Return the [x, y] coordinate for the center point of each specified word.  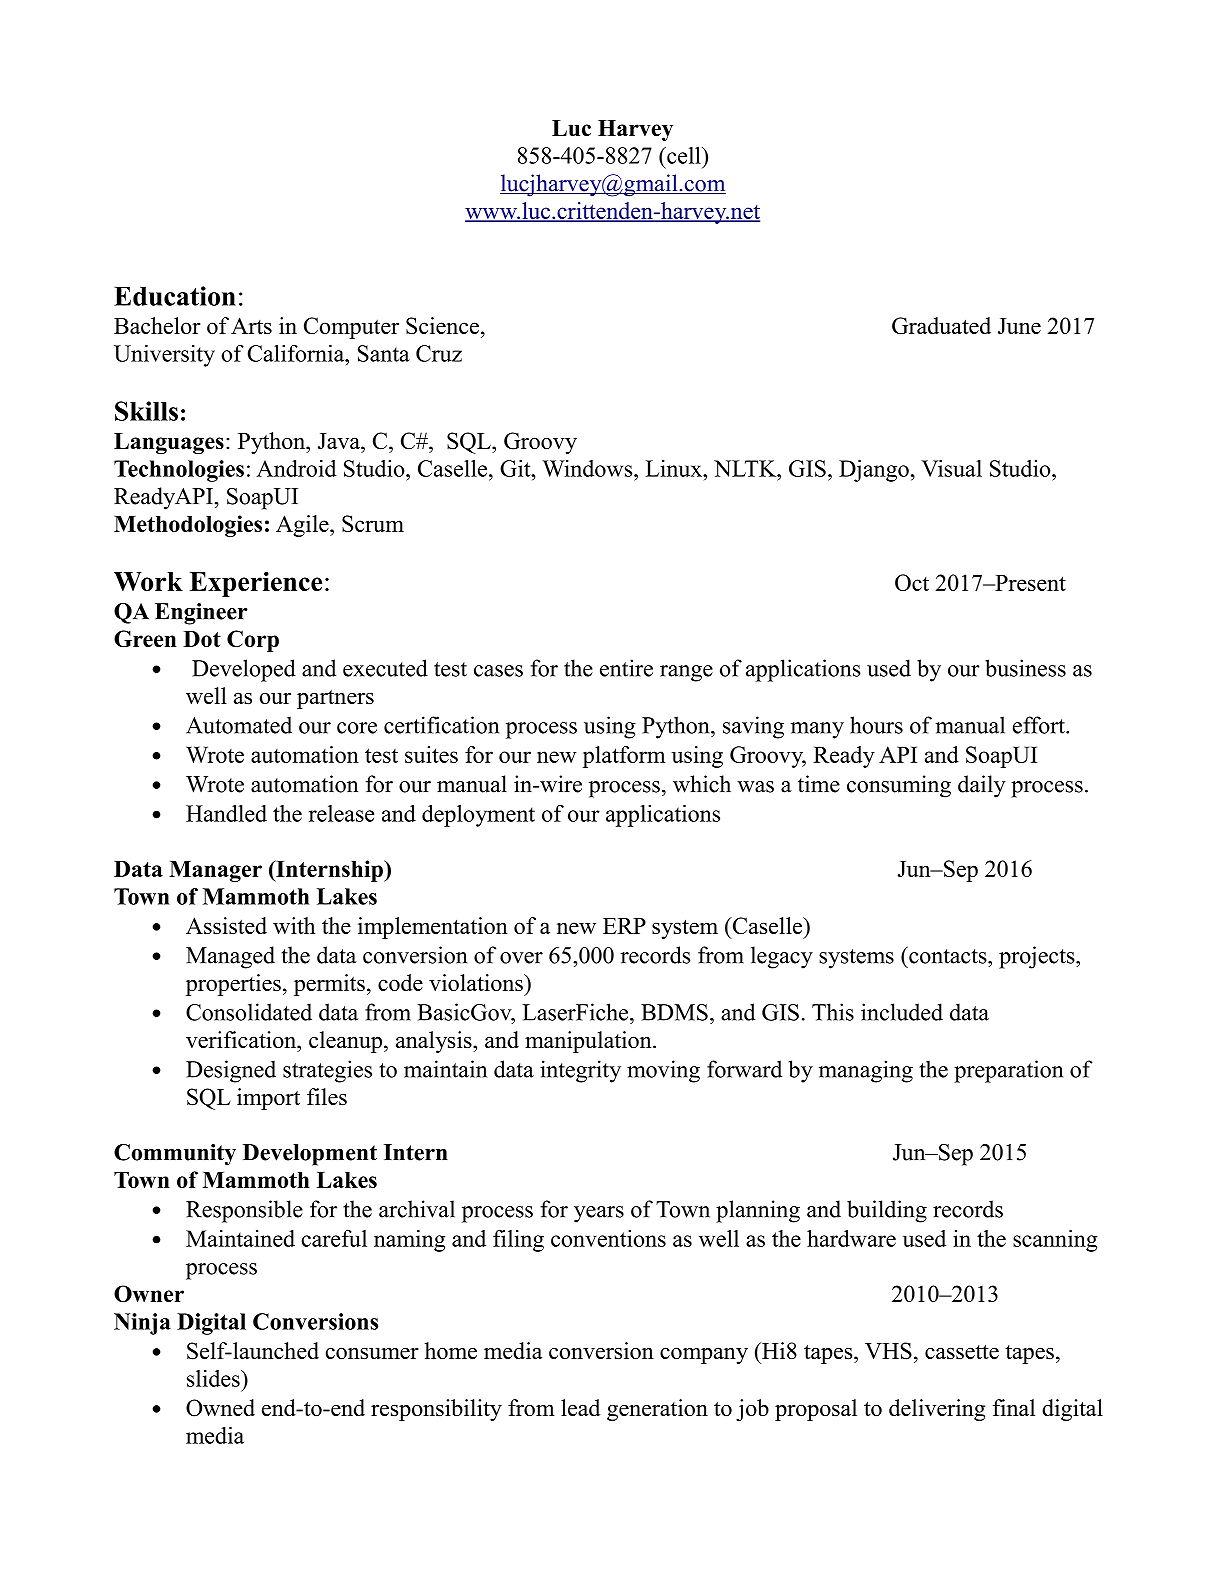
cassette [962, 1352]
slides [214, 1378]
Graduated [941, 325]
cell [684, 155]
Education [175, 296]
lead [580, 1407]
